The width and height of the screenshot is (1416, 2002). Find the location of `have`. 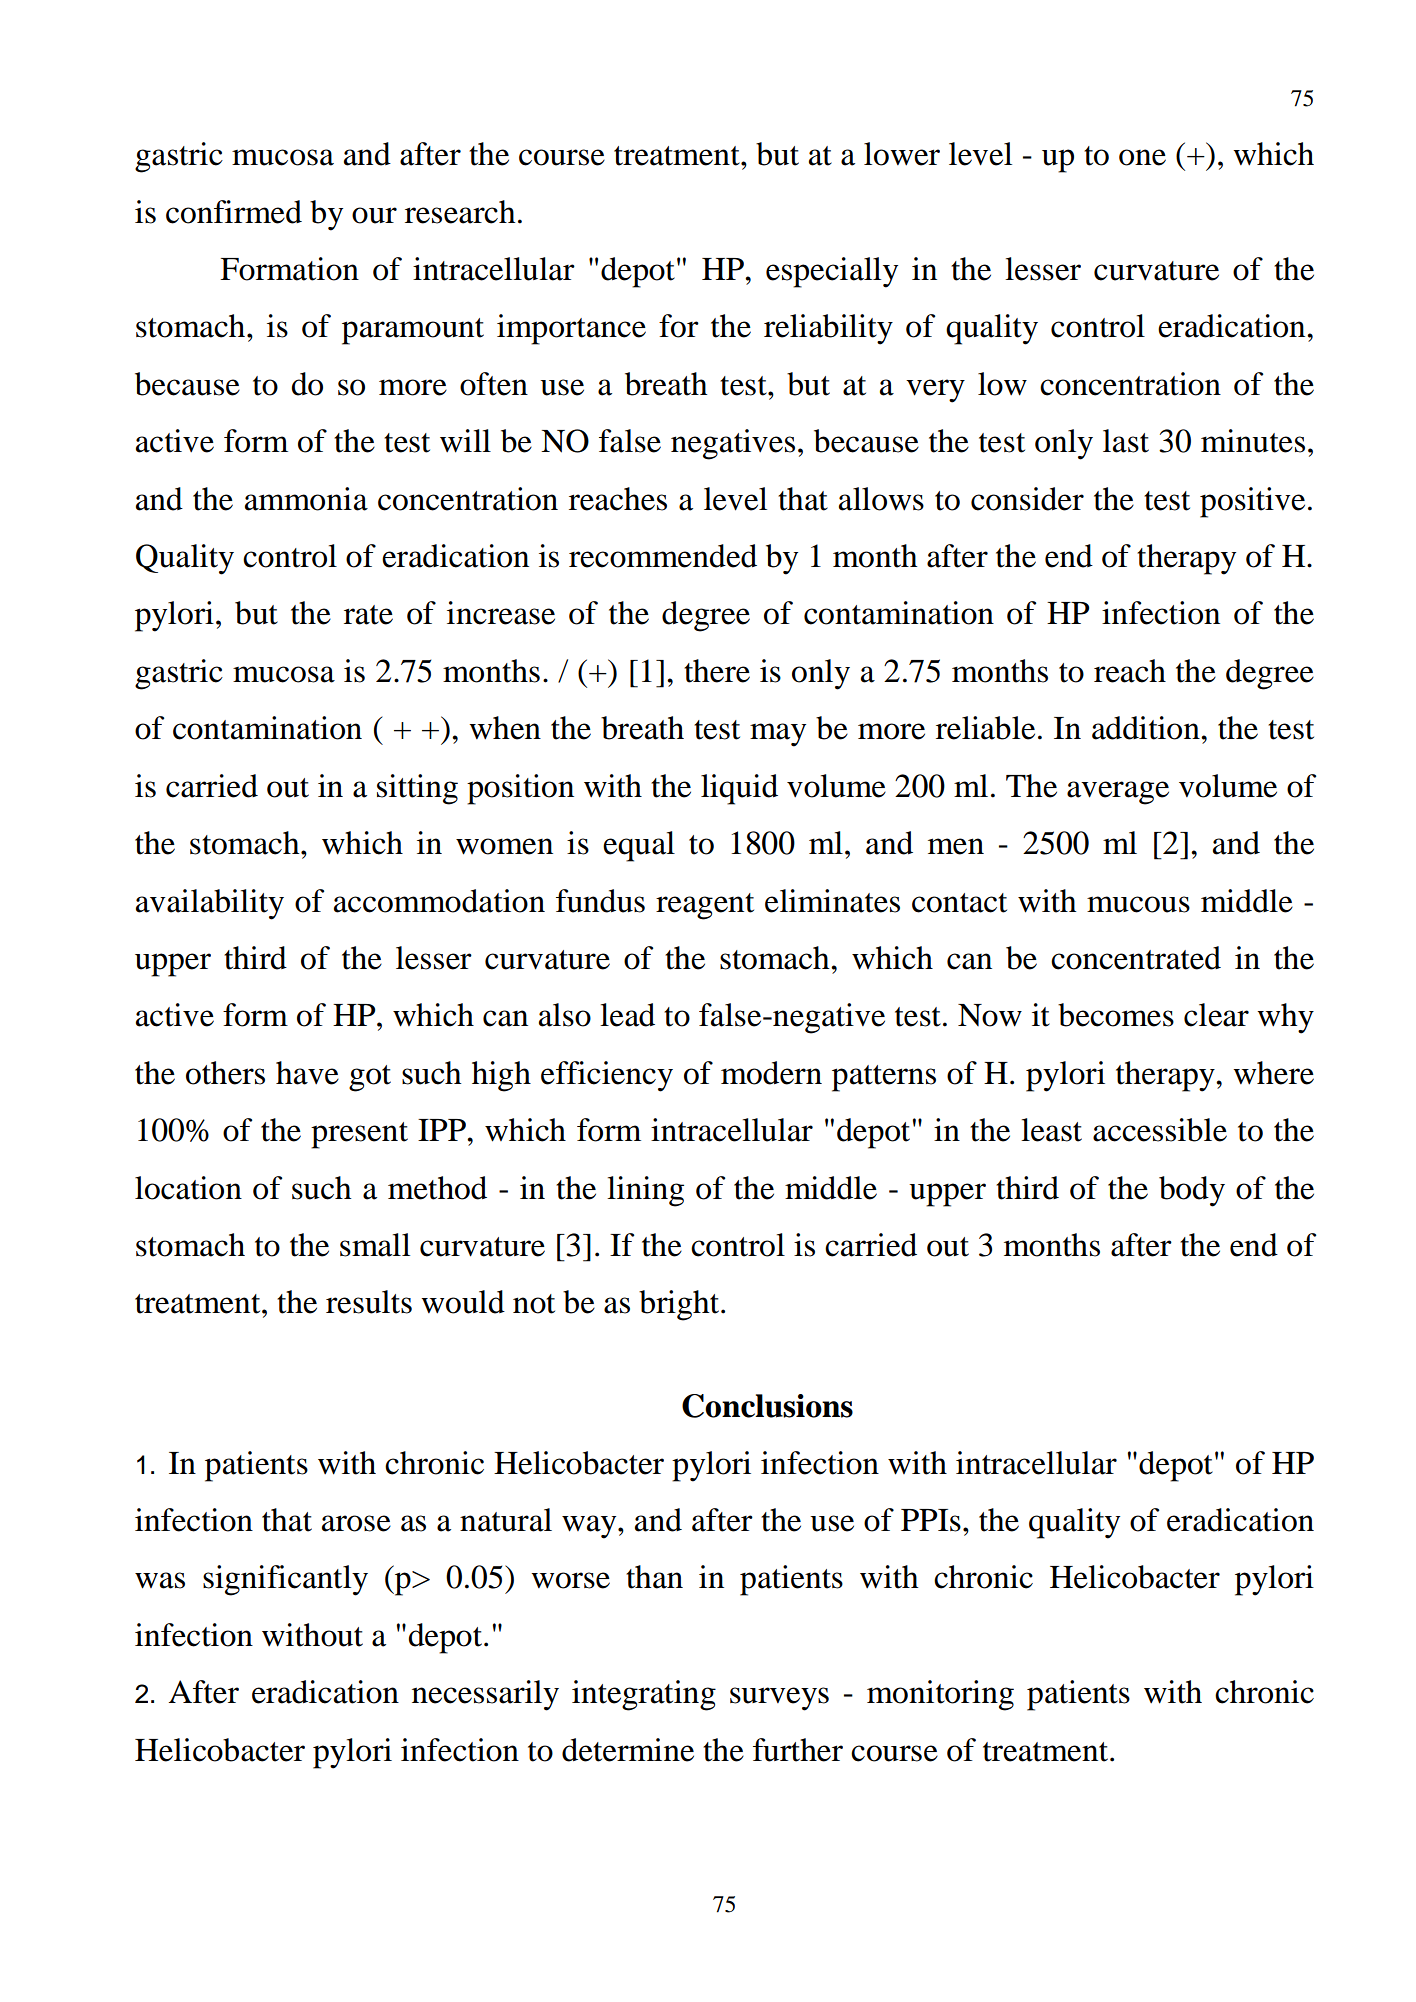

have is located at coordinates (307, 1073).
